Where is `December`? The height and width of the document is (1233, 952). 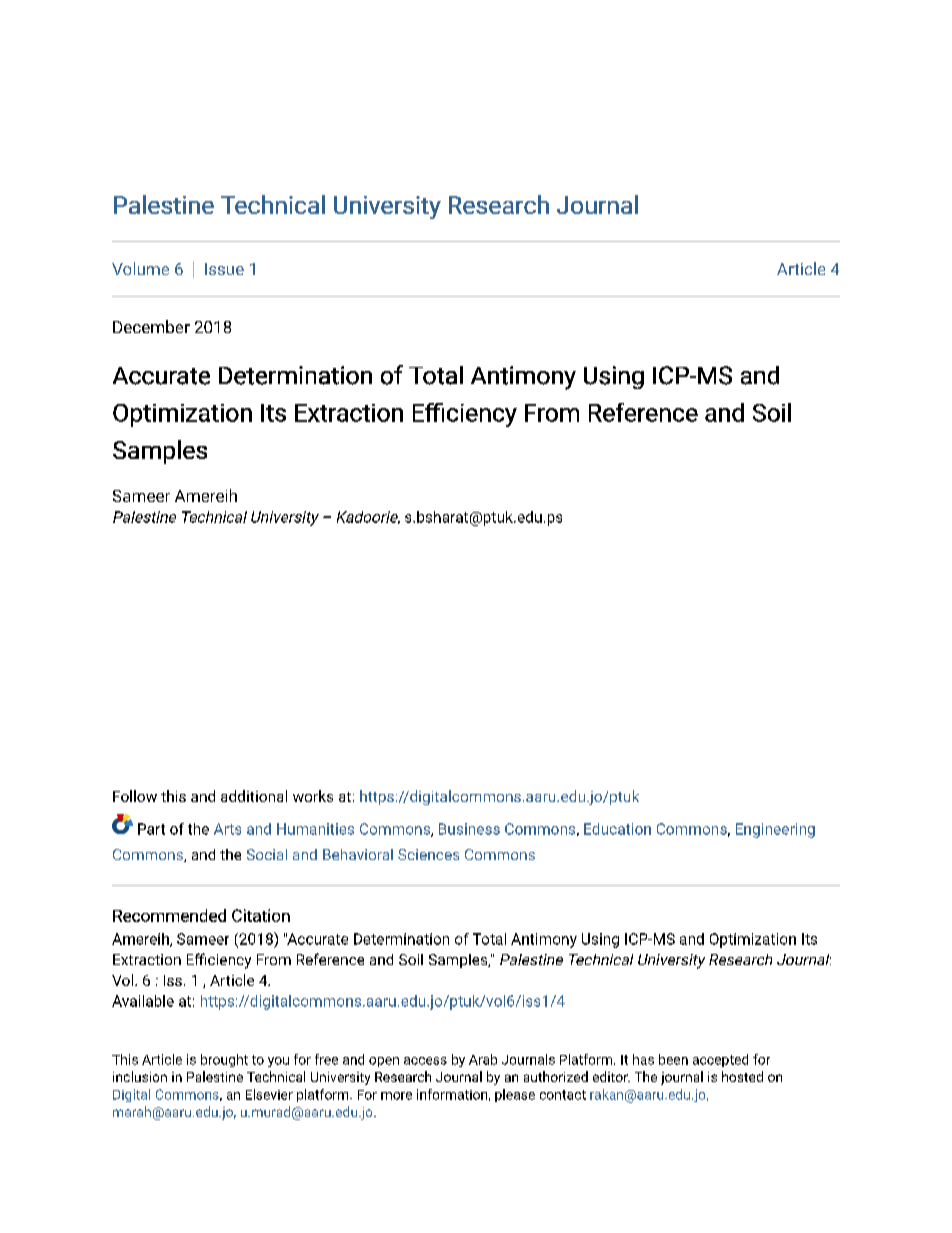 December is located at coordinates (151, 326).
